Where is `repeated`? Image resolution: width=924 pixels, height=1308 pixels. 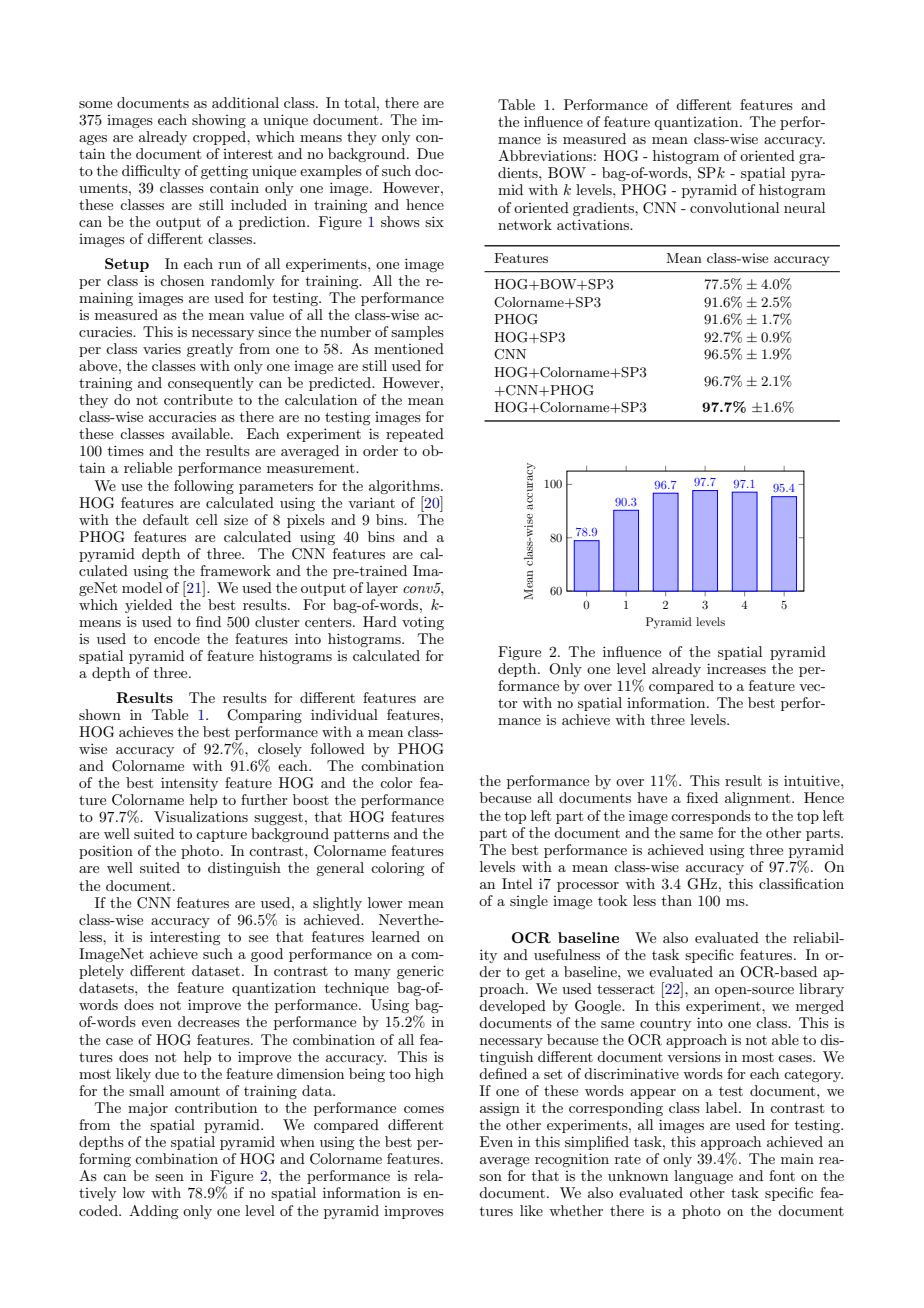
repeated is located at coordinates (415, 435).
